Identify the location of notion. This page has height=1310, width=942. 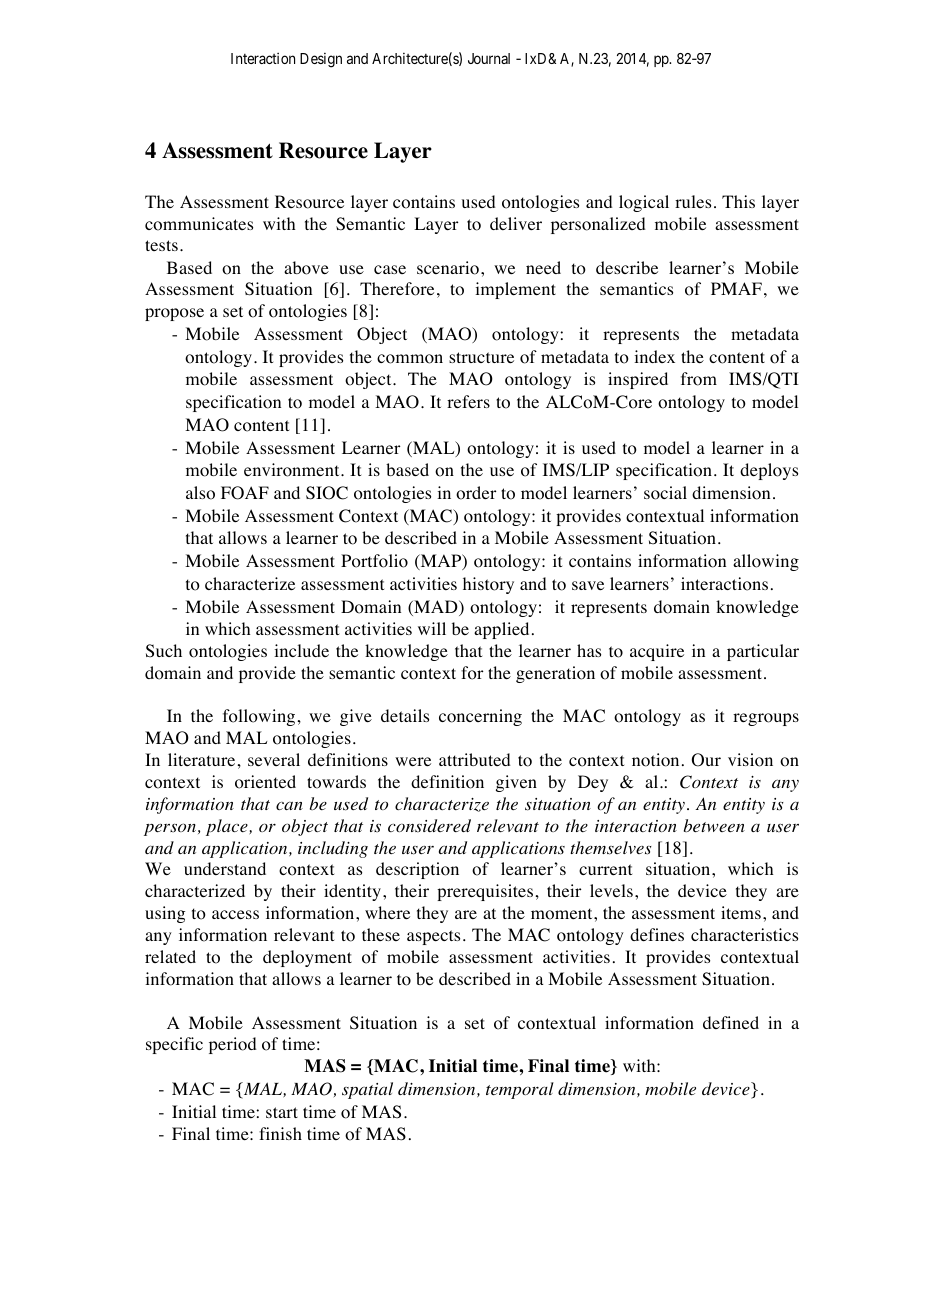
(655, 760).
